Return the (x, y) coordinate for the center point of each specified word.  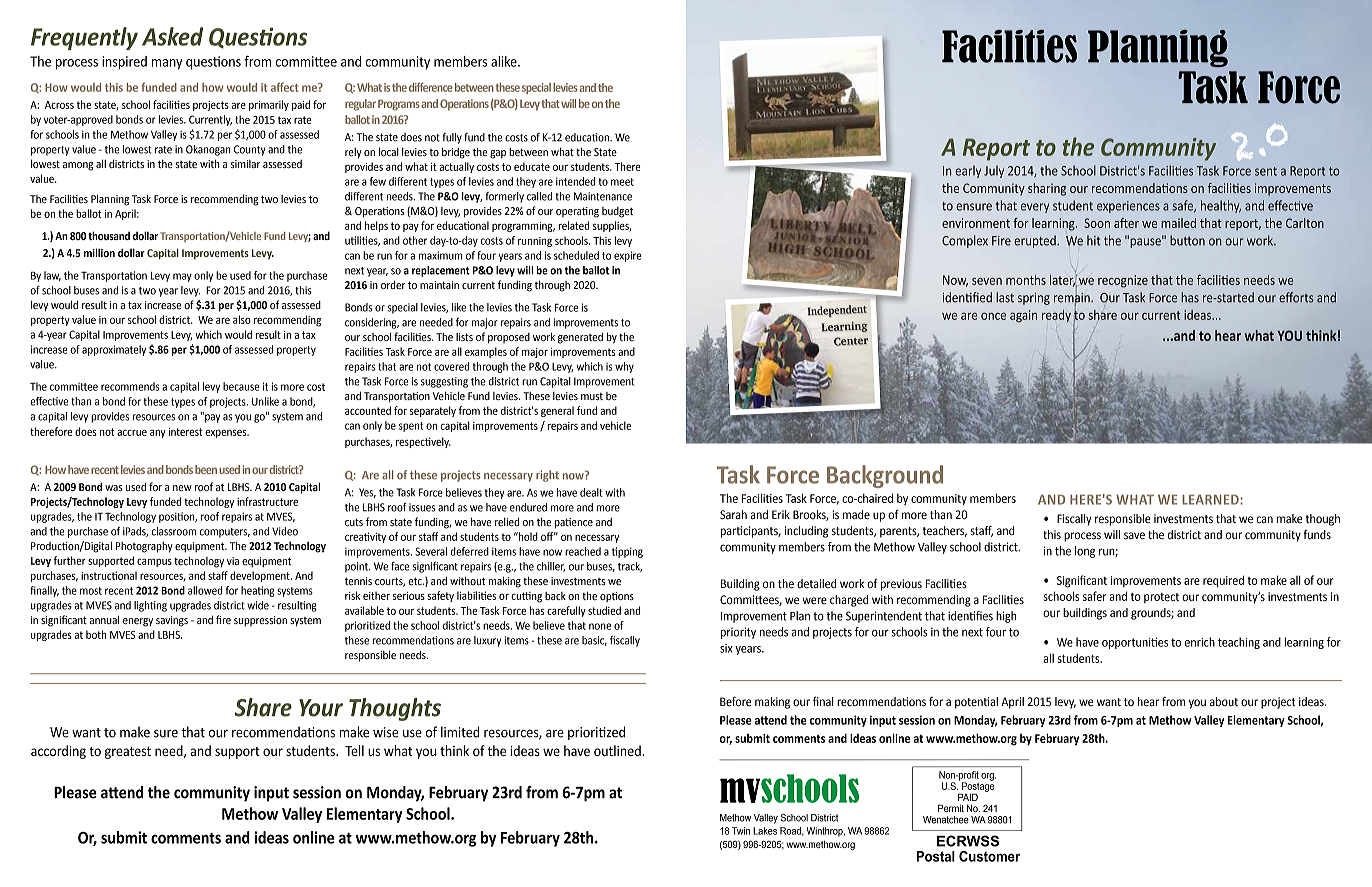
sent (1266, 171)
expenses (227, 433)
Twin (741, 831)
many (167, 64)
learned (1211, 499)
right (547, 476)
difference (431, 87)
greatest (128, 753)
